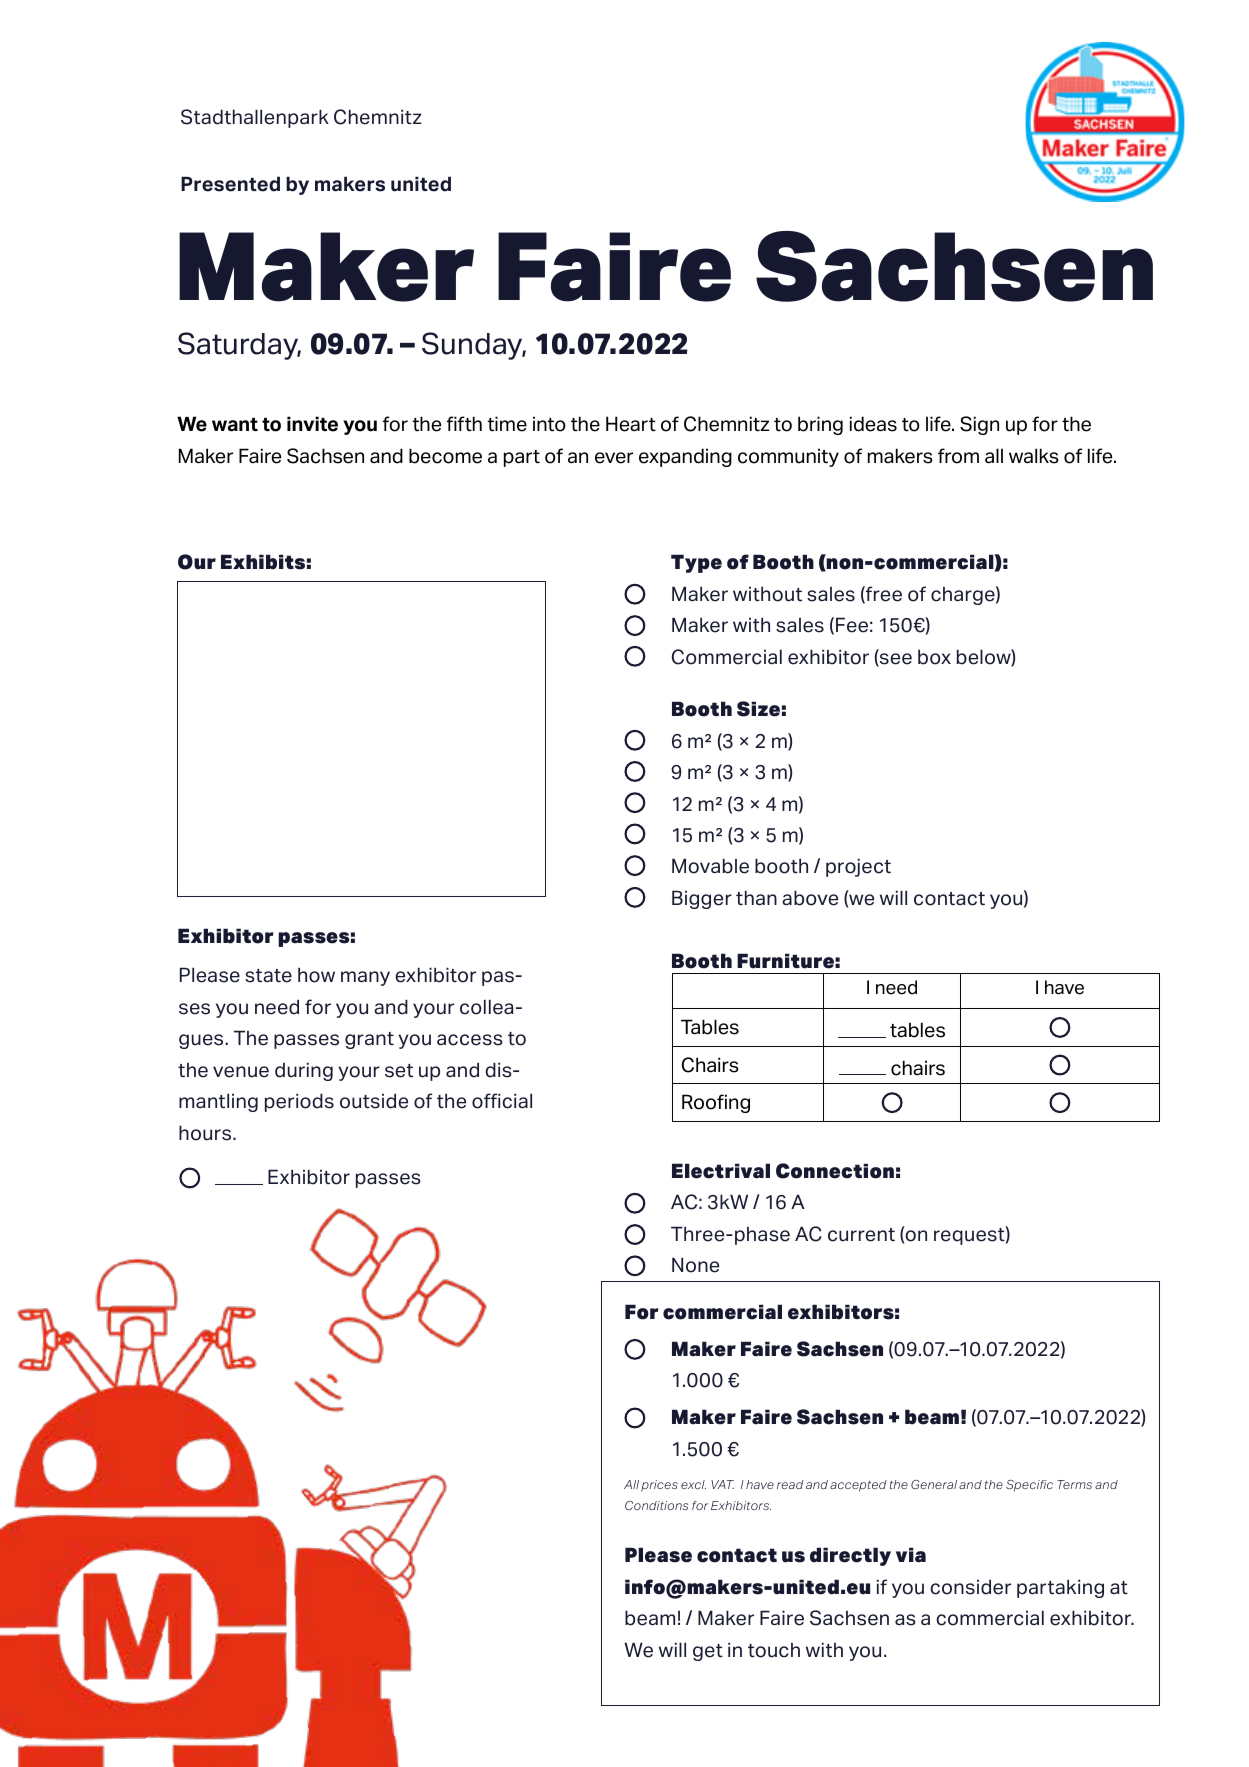 The width and height of the image is (1249, 1767). Describe the element at coordinates (656, 1505) in the image. I see `Conditions` at that location.
